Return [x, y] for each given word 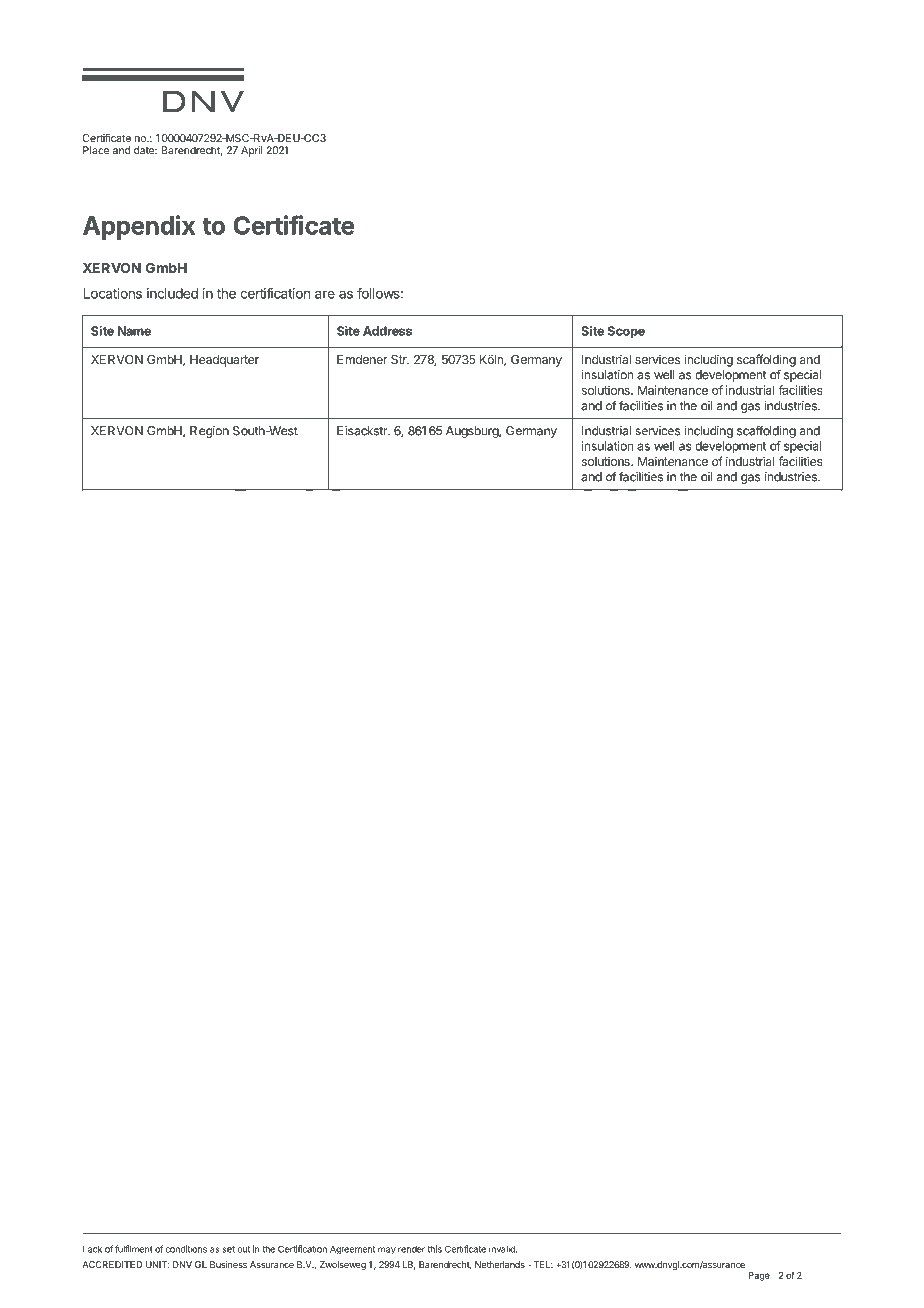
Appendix [139, 227]
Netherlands [500, 1264]
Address [387, 331]
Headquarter [224, 361]
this [434, 1249]
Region [209, 432]
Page [759, 1276]
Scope [626, 332]
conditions [186, 1249]
